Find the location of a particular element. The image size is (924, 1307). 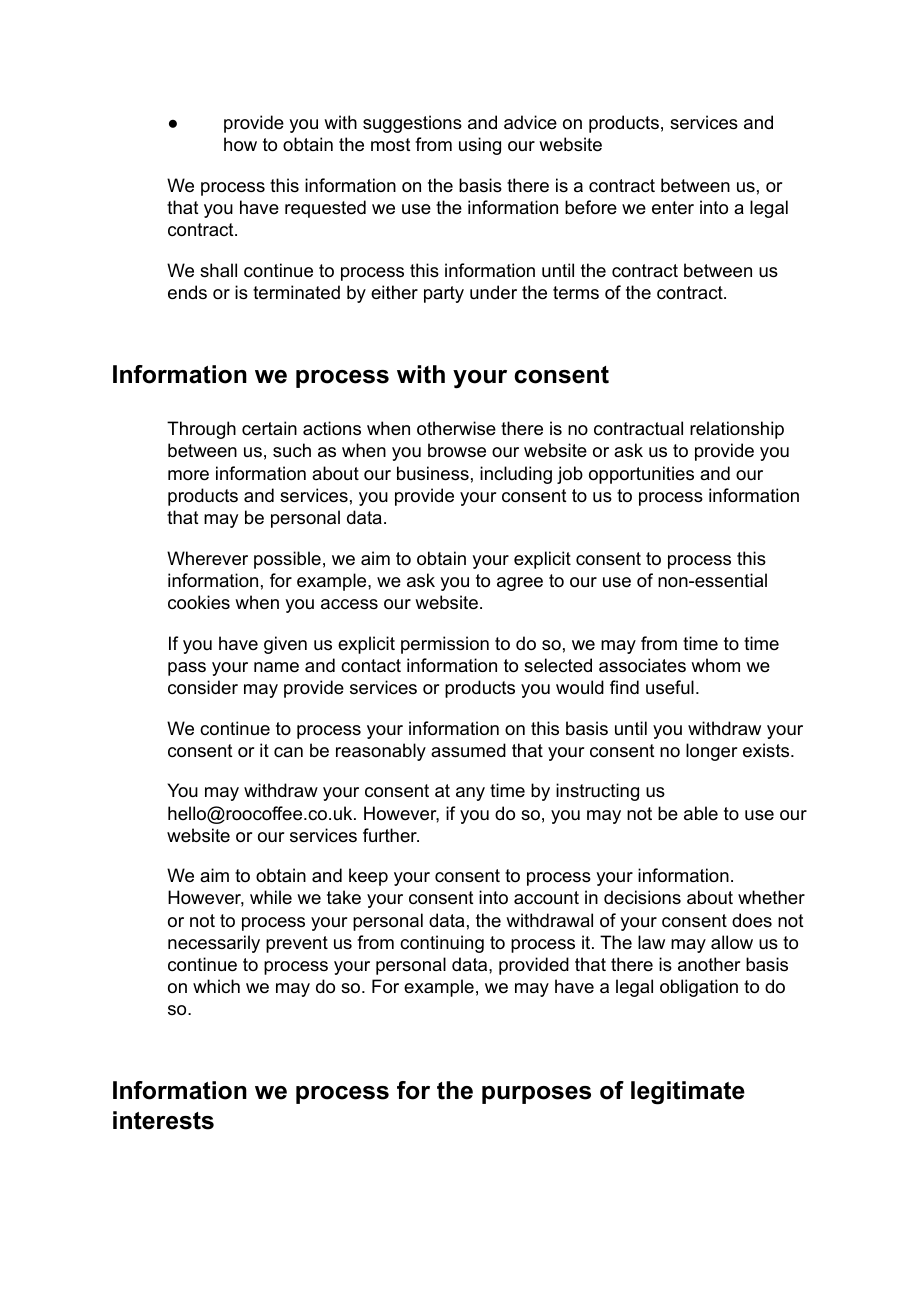

Wherever is located at coordinates (207, 558).
